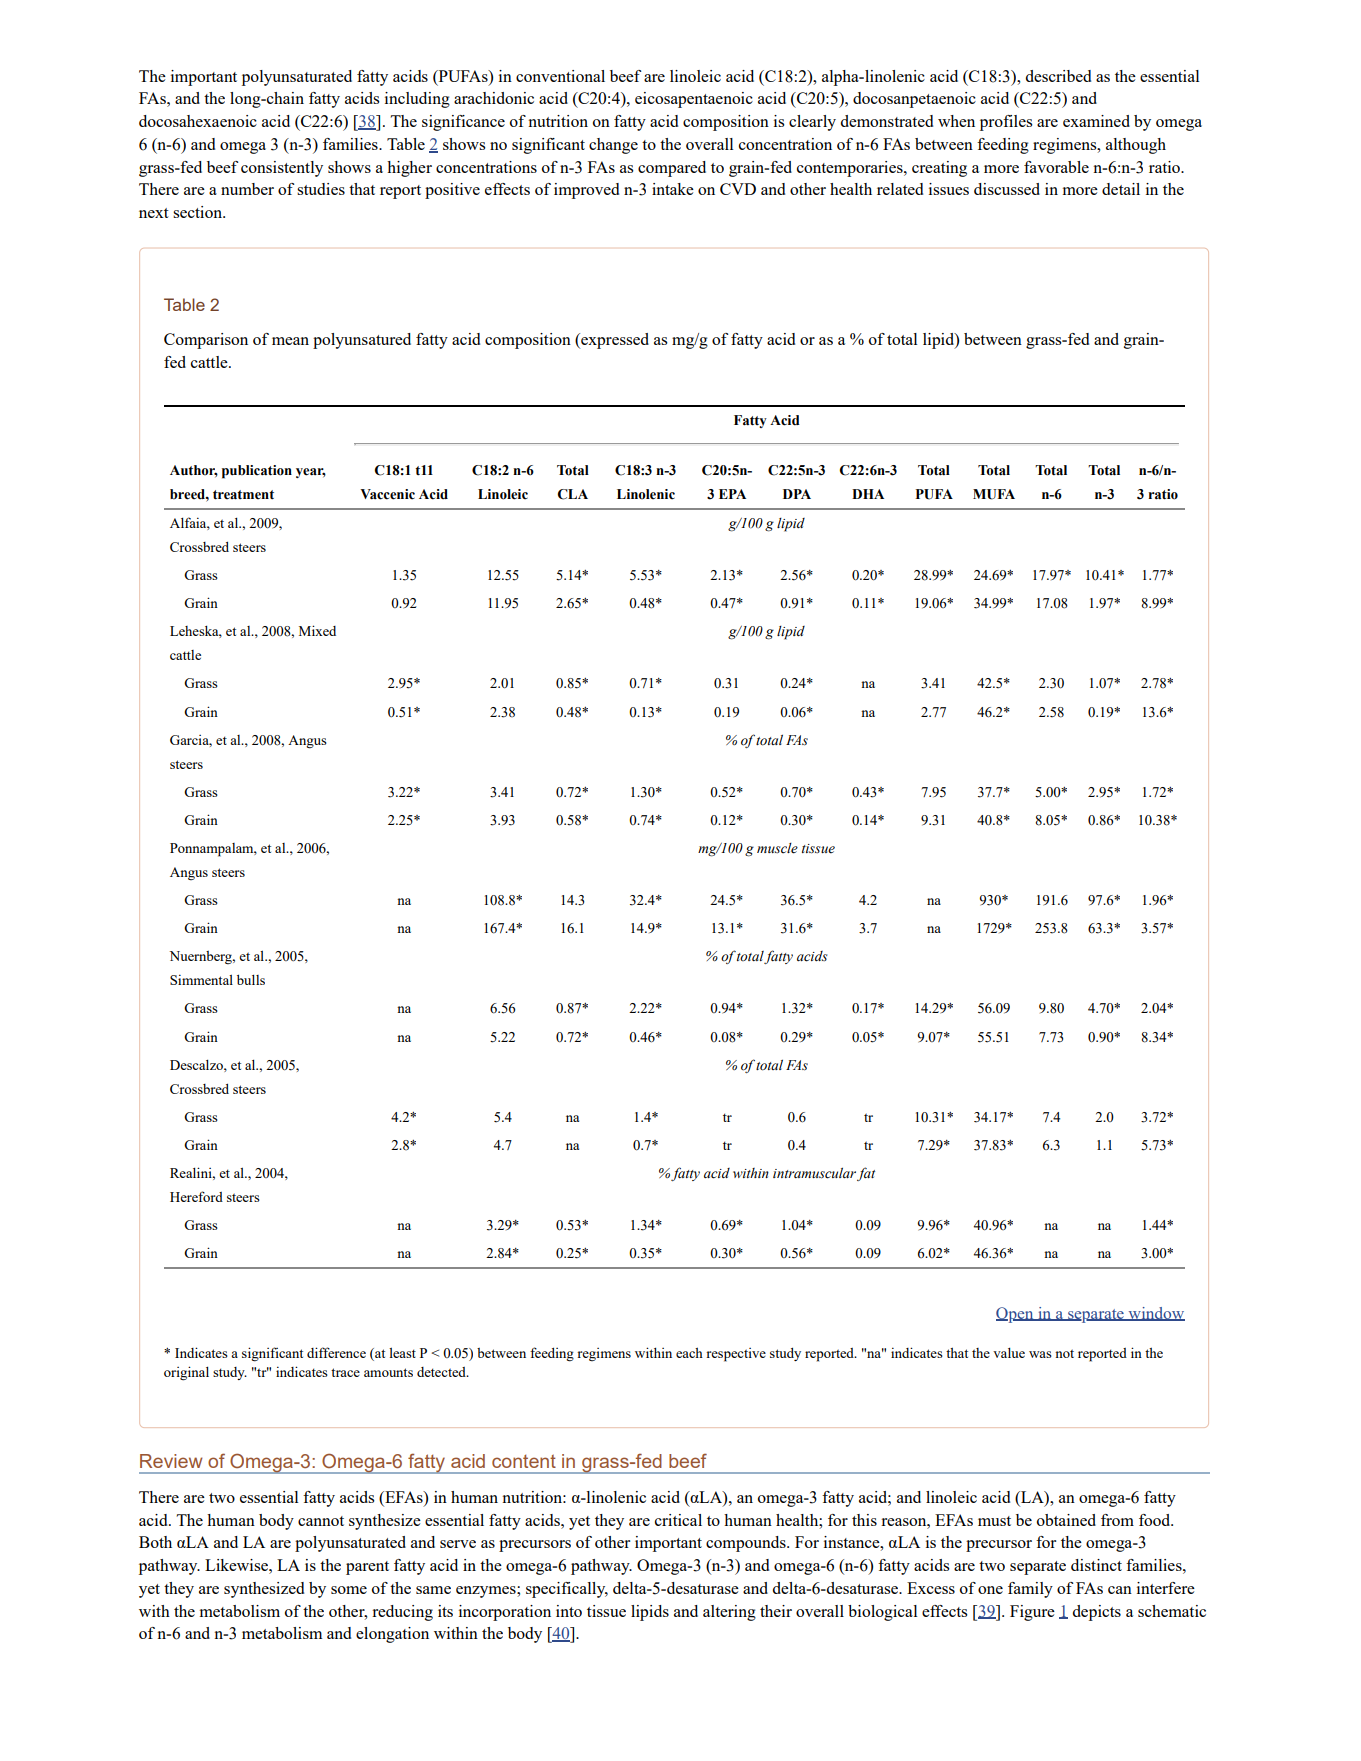  Describe the element at coordinates (282, 169) in the screenshot. I see `consistently` at that location.
